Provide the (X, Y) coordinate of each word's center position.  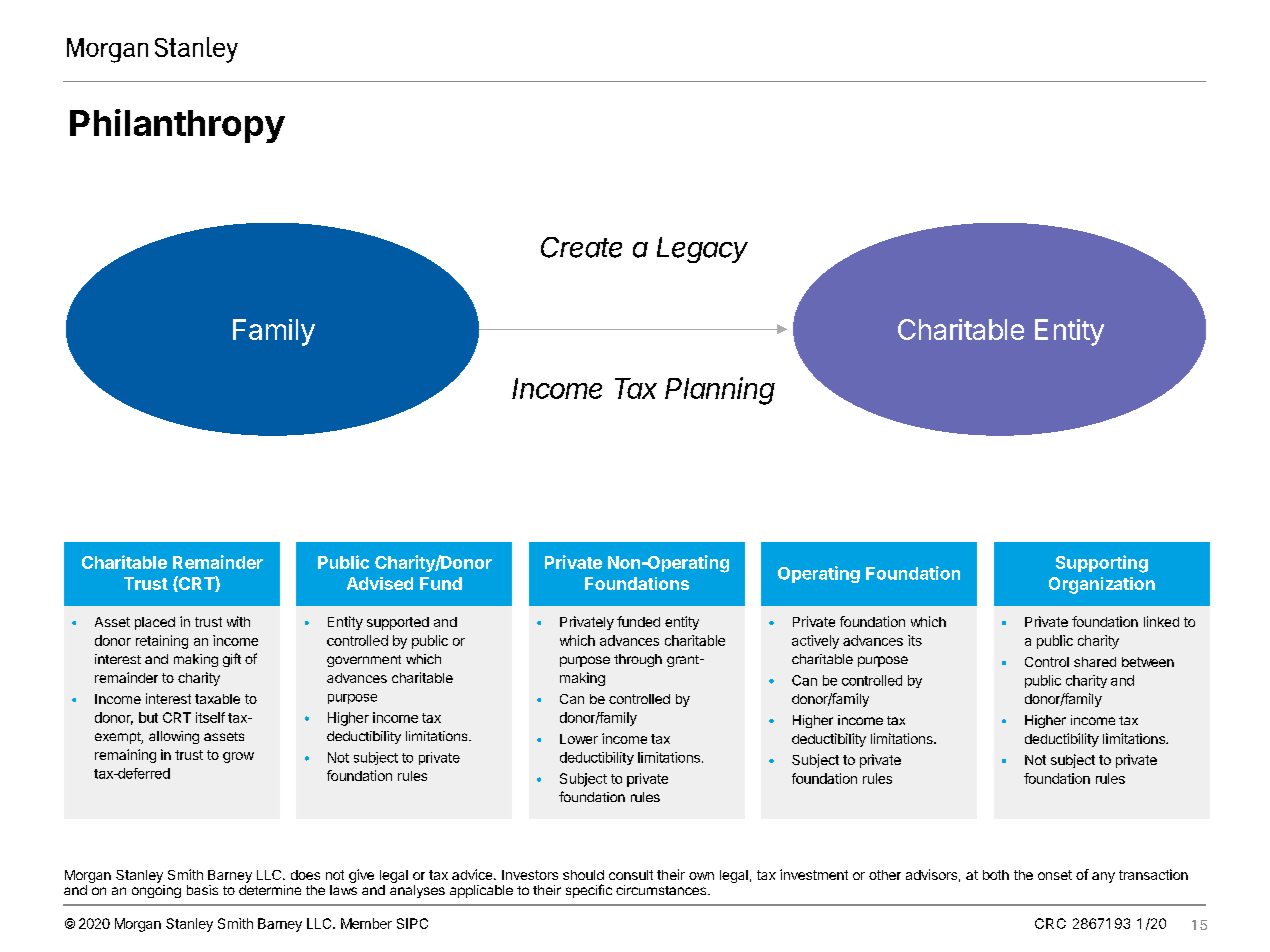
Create (581, 247)
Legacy (702, 250)
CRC (1050, 923)
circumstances (661, 890)
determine (270, 890)
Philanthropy (177, 126)
